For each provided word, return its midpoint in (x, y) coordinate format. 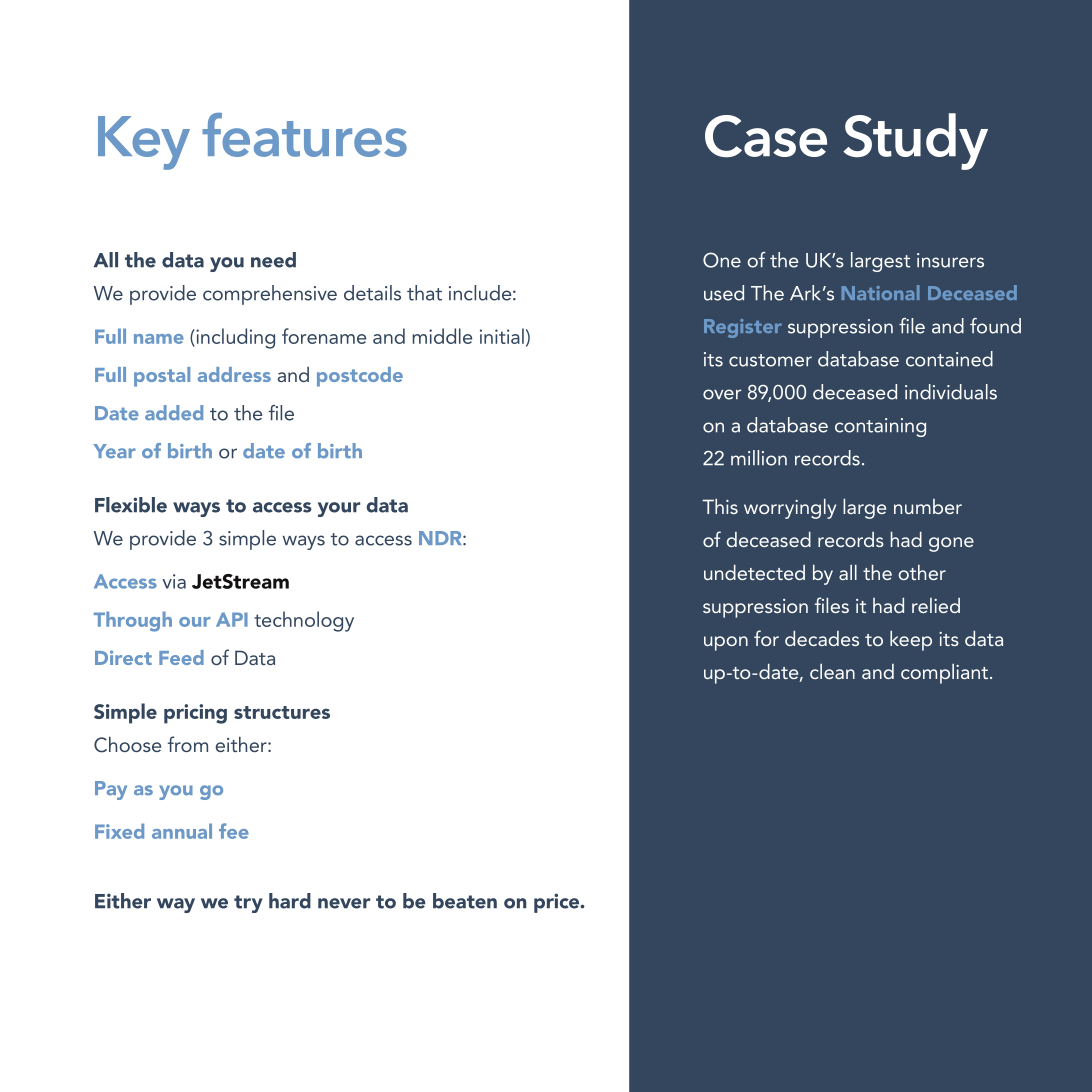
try (248, 904)
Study (915, 141)
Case (766, 136)
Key (144, 143)
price (558, 903)
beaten (465, 901)
